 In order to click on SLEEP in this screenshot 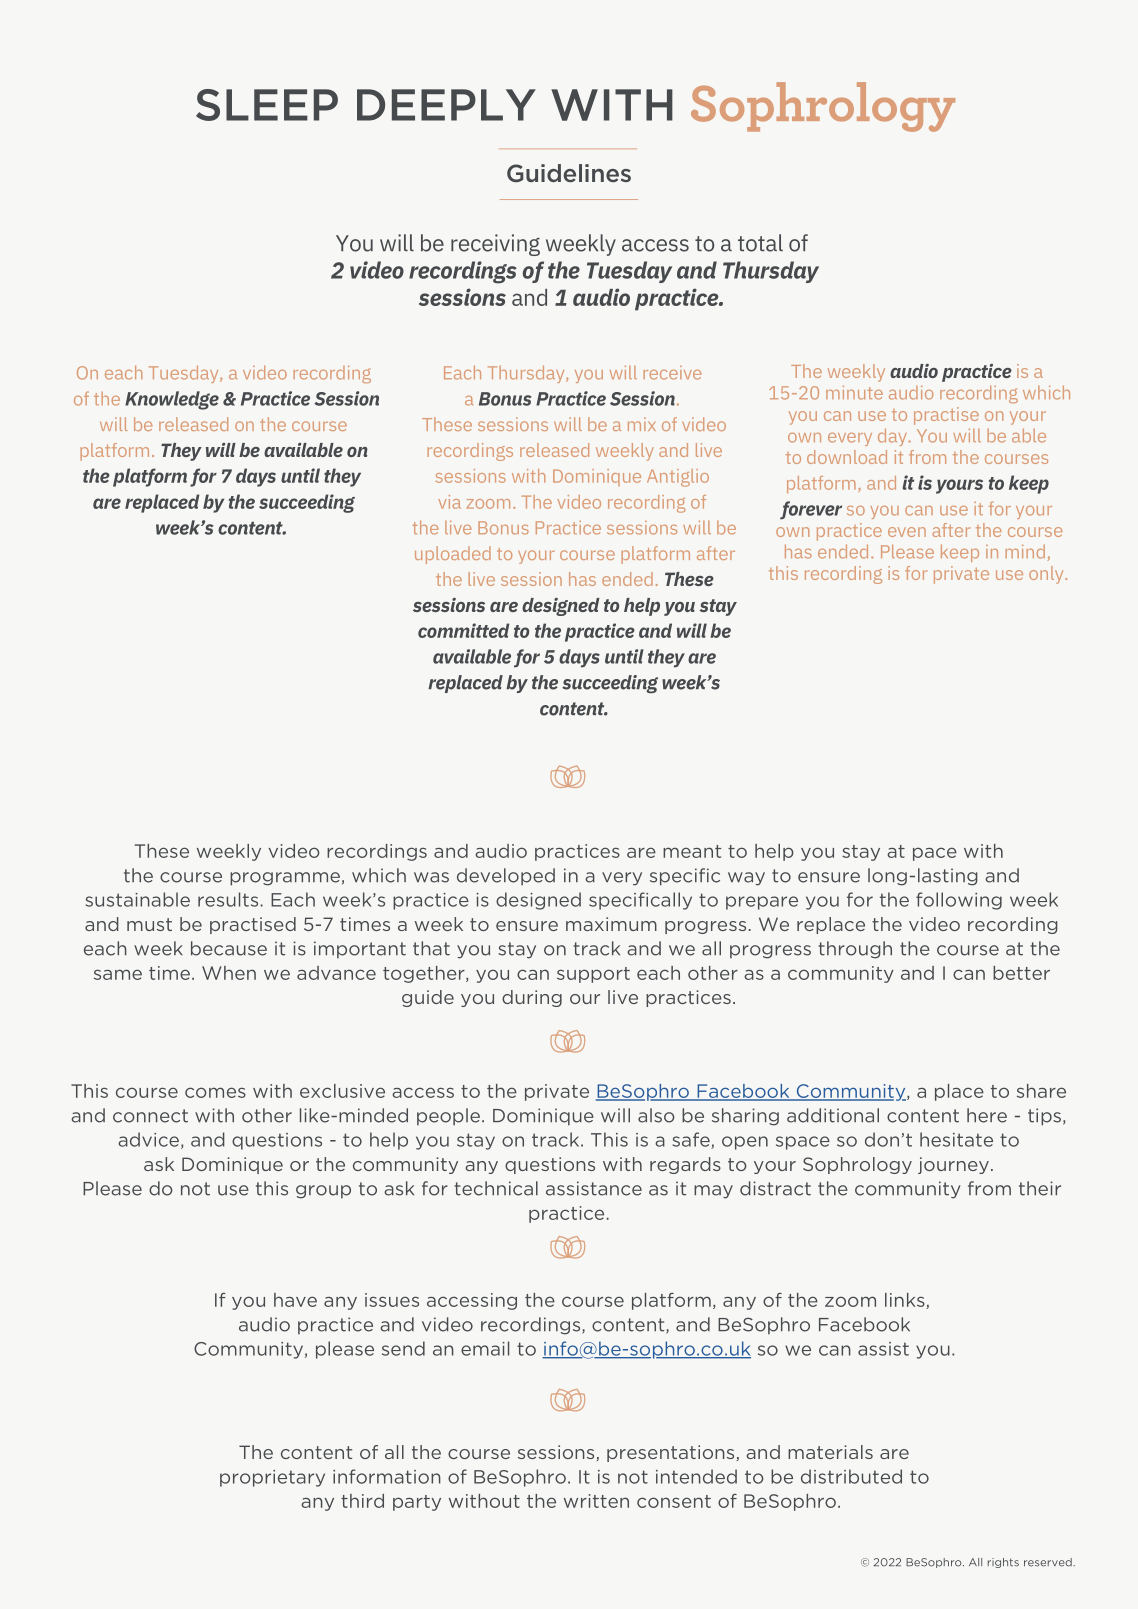, I will do `click(267, 105)`.
